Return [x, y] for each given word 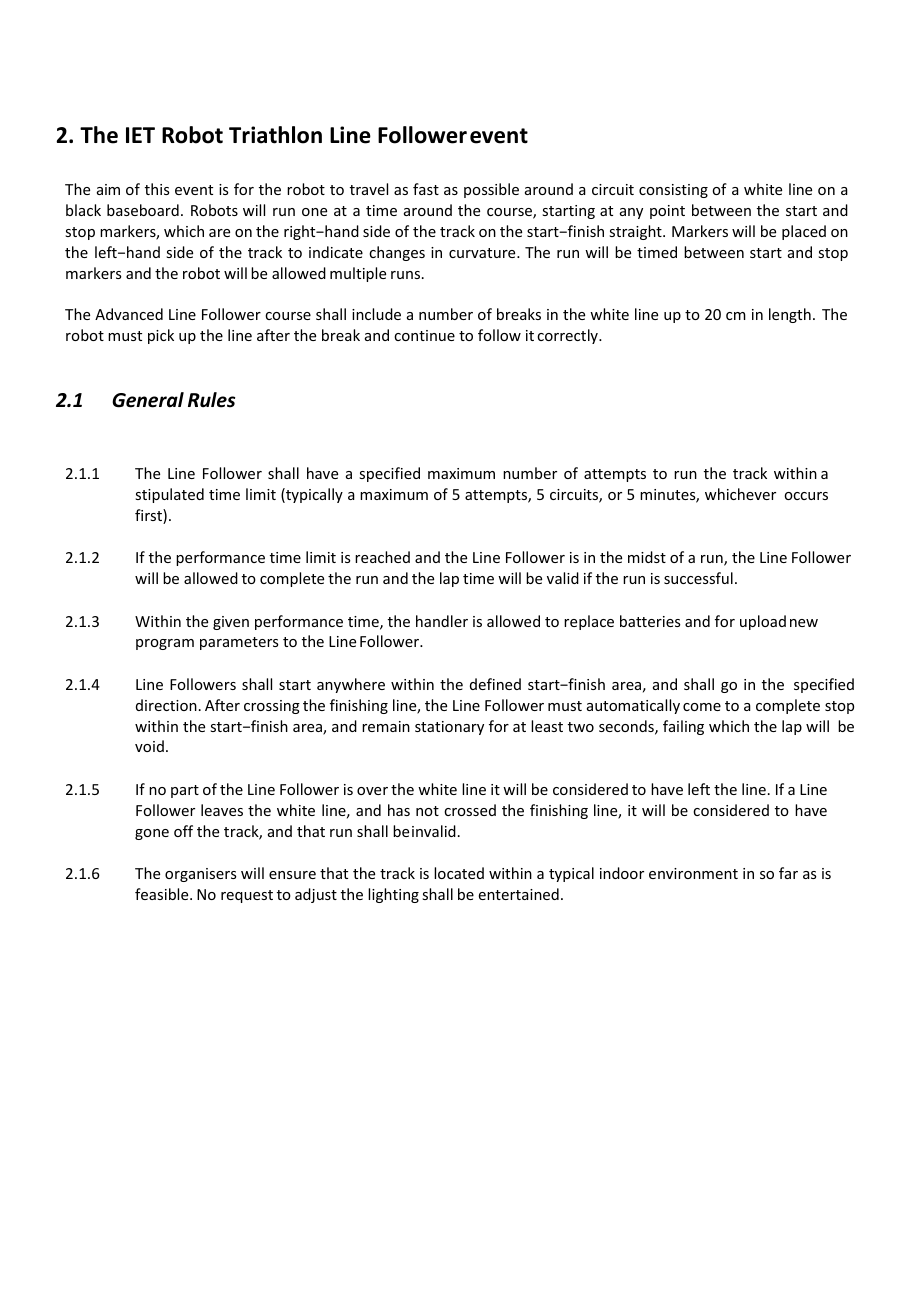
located [459, 873]
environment [693, 873]
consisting [673, 191]
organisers [200, 875]
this [157, 189]
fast [426, 189]
